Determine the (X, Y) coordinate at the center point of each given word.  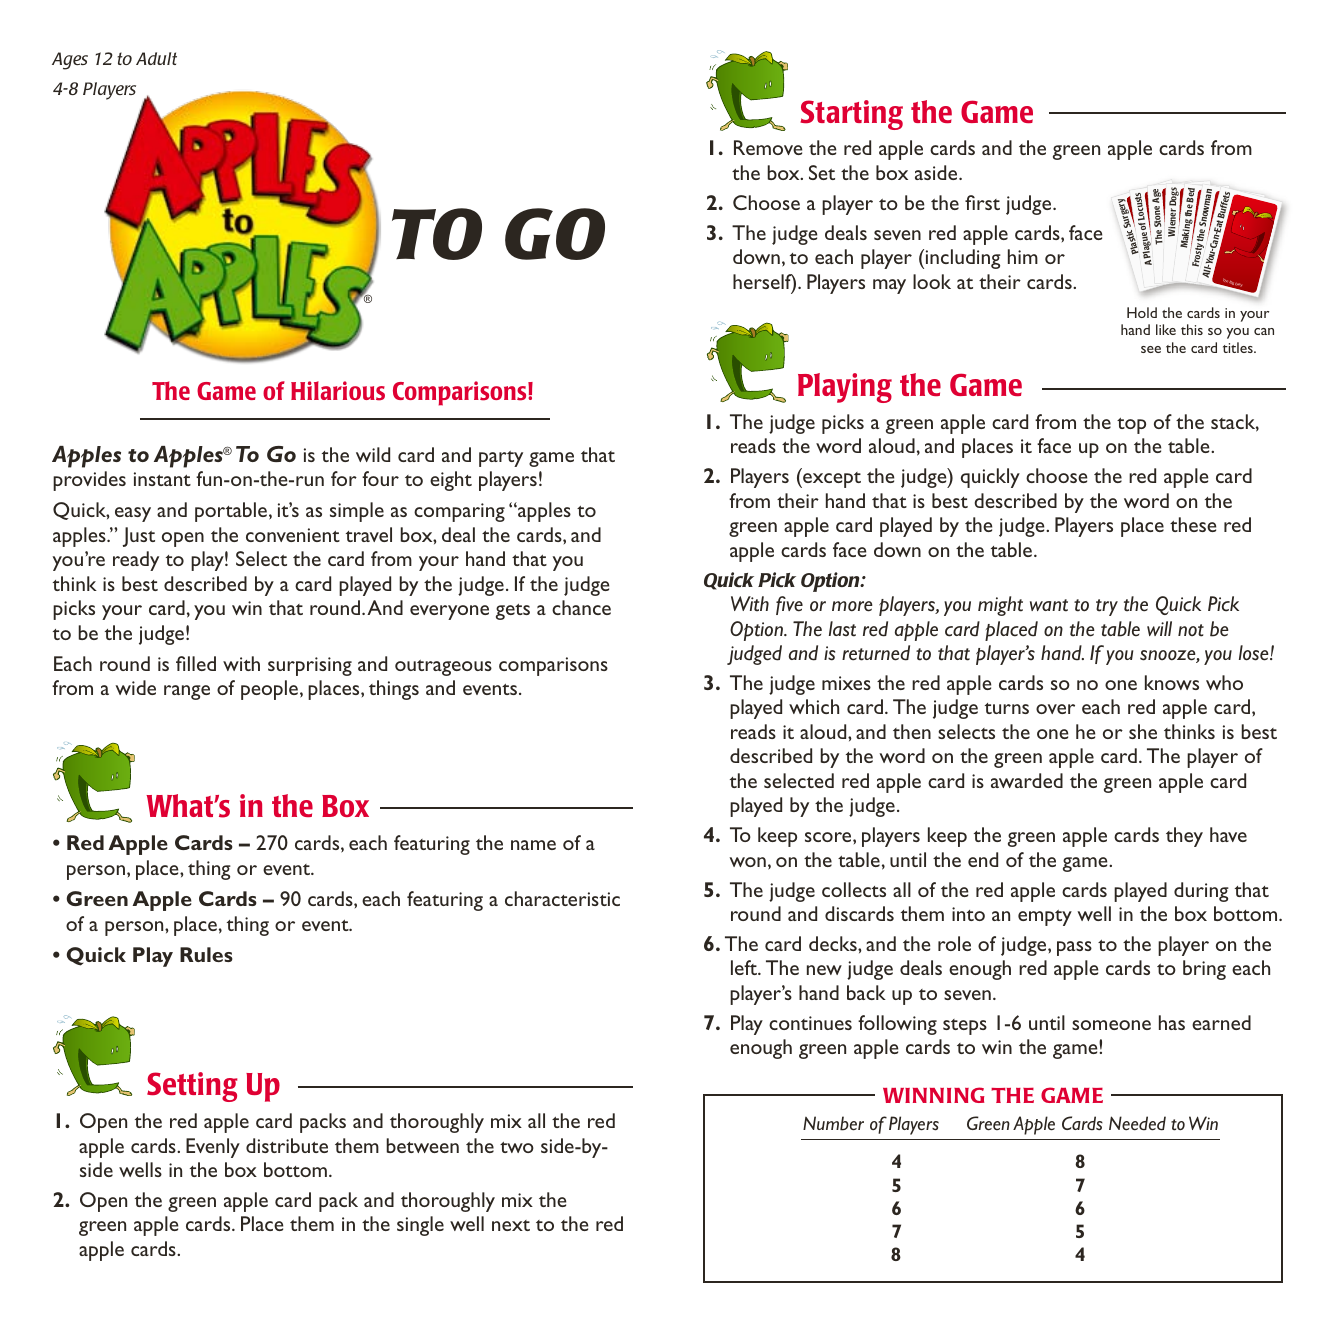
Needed (1137, 1123)
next (511, 1225)
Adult (156, 58)
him (1023, 256)
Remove (768, 147)
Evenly (213, 1148)
